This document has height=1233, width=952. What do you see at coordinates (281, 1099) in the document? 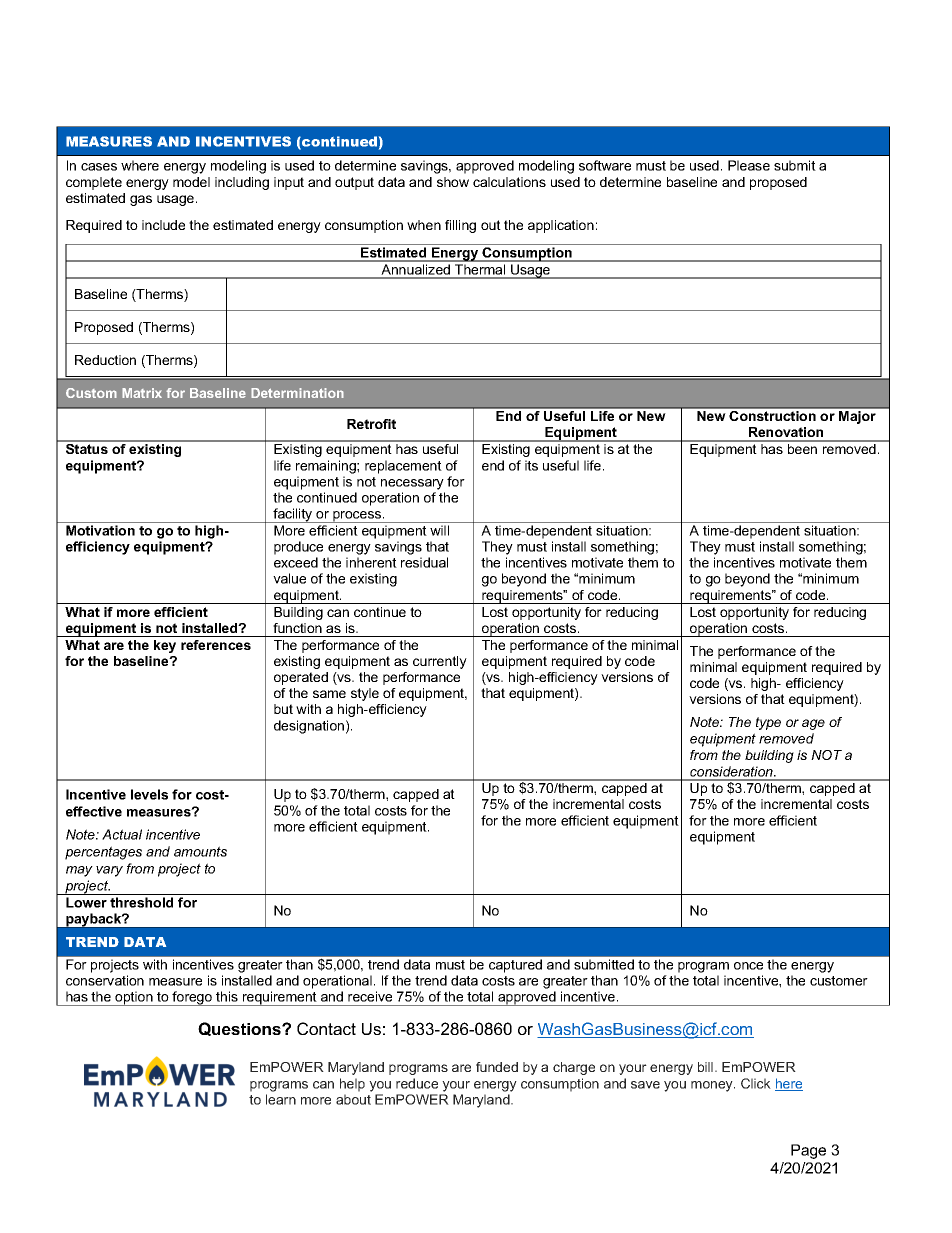
I see `learn` at bounding box center [281, 1099].
